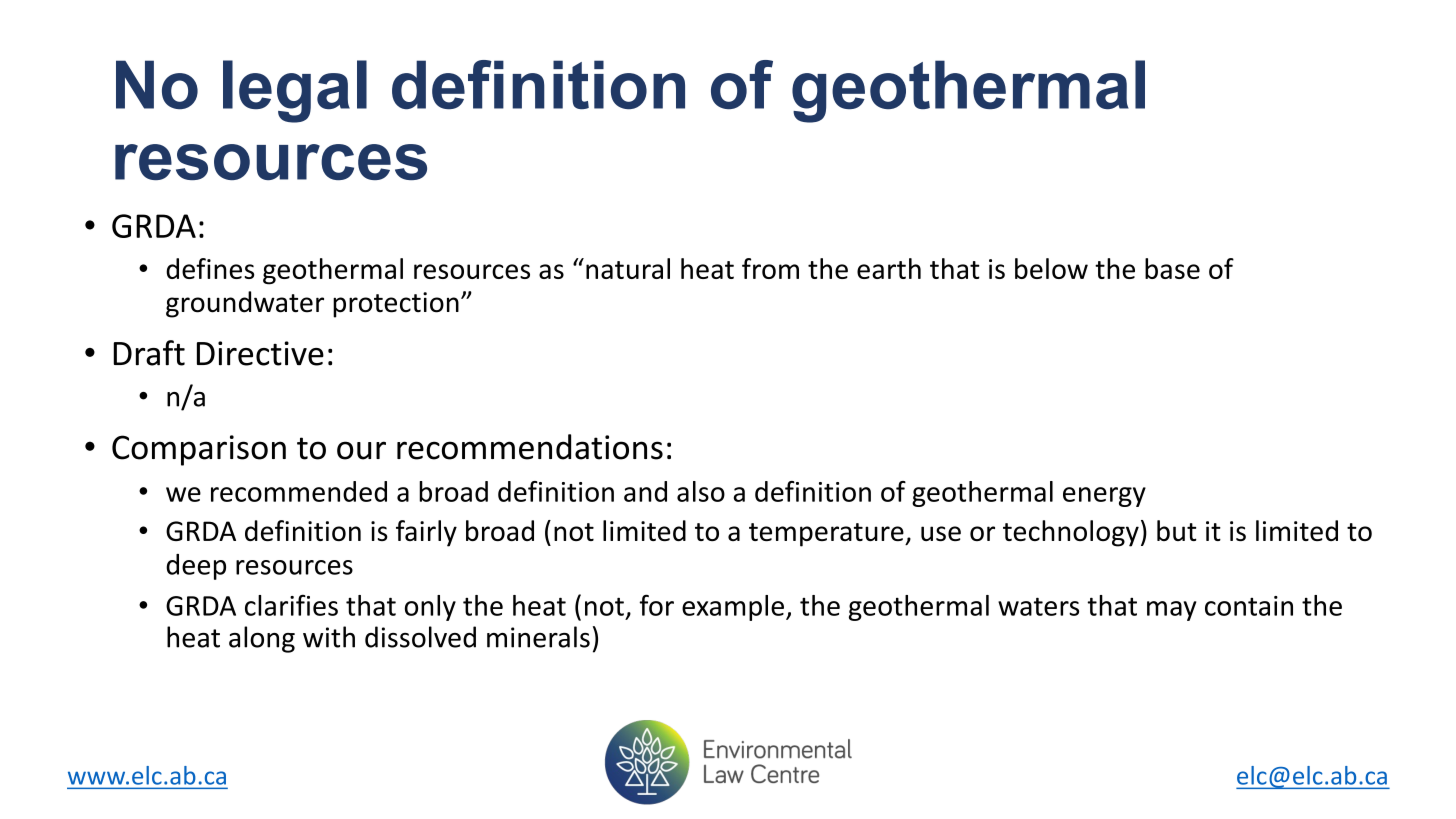 This screenshot has width=1456, height=819. Describe the element at coordinates (530, 447) in the screenshot. I see `recommendations` at that location.
